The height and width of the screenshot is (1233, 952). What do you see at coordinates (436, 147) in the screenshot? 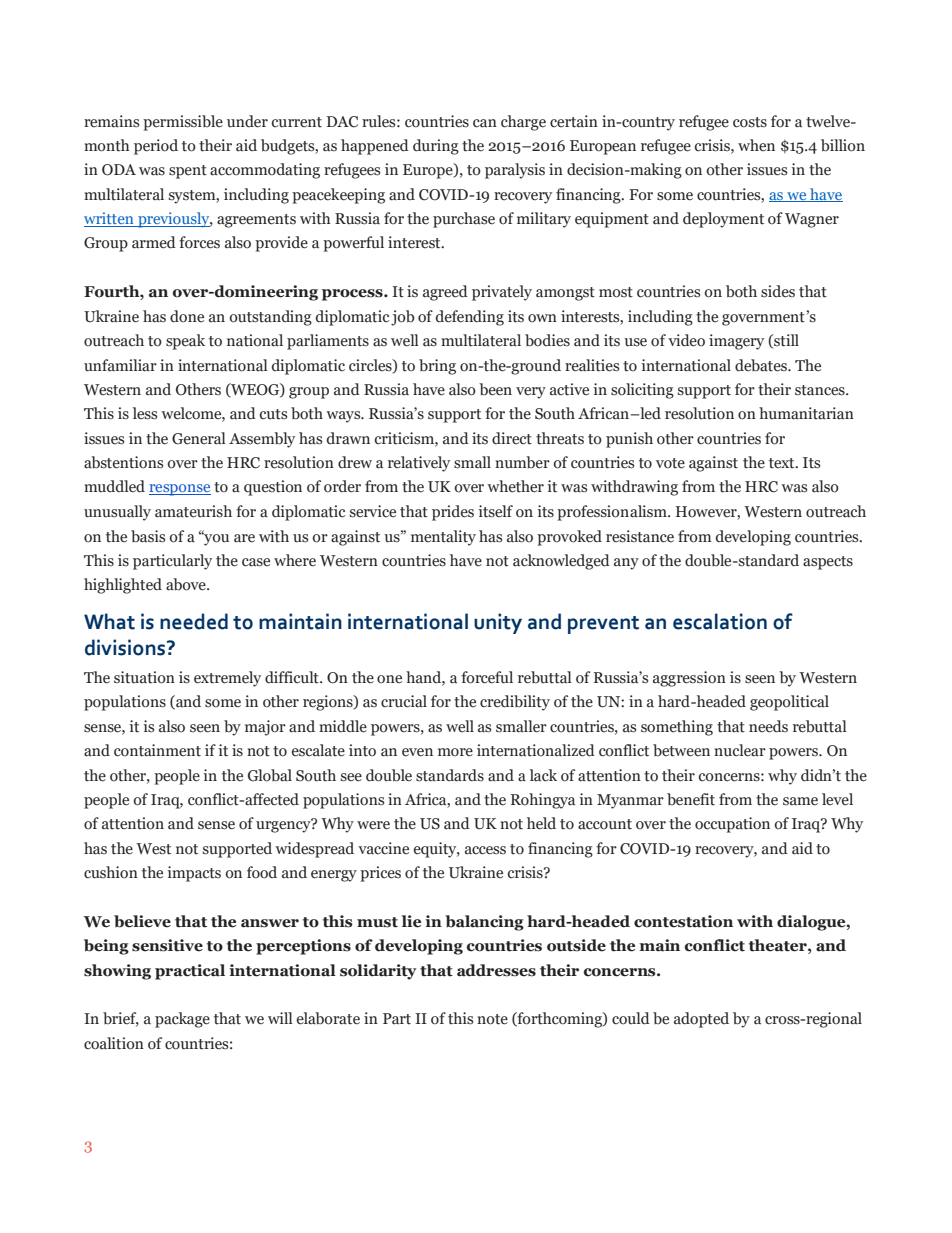
I see `during` at bounding box center [436, 147].
